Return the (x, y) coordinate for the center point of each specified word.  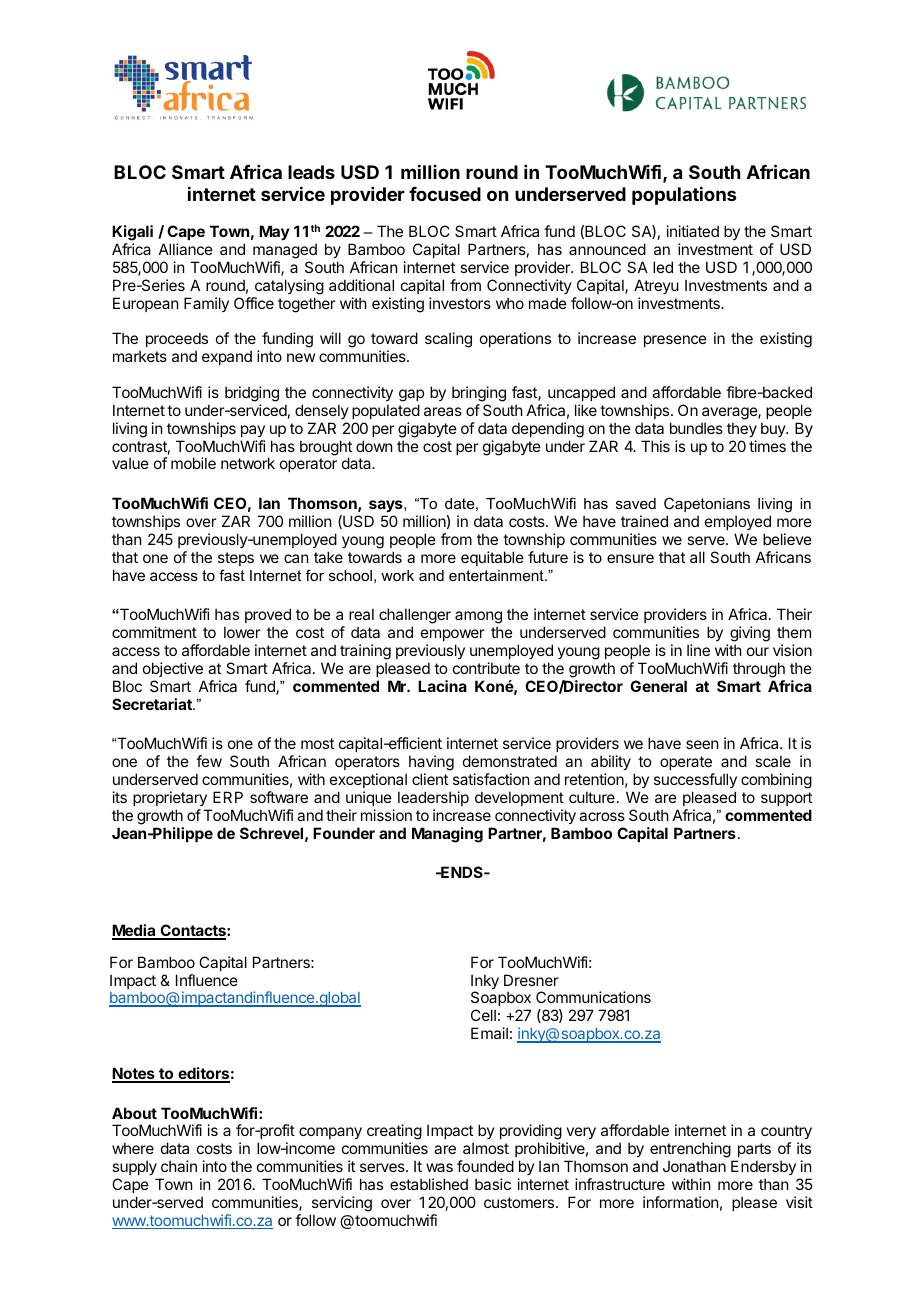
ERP (228, 797)
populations (684, 195)
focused (445, 194)
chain (179, 1166)
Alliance (186, 249)
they (742, 429)
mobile (193, 463)
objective (173, 669)
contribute (486, 668)
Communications (593, 997)
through (759, 670)
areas (443, 411)
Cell (483, 1015)
